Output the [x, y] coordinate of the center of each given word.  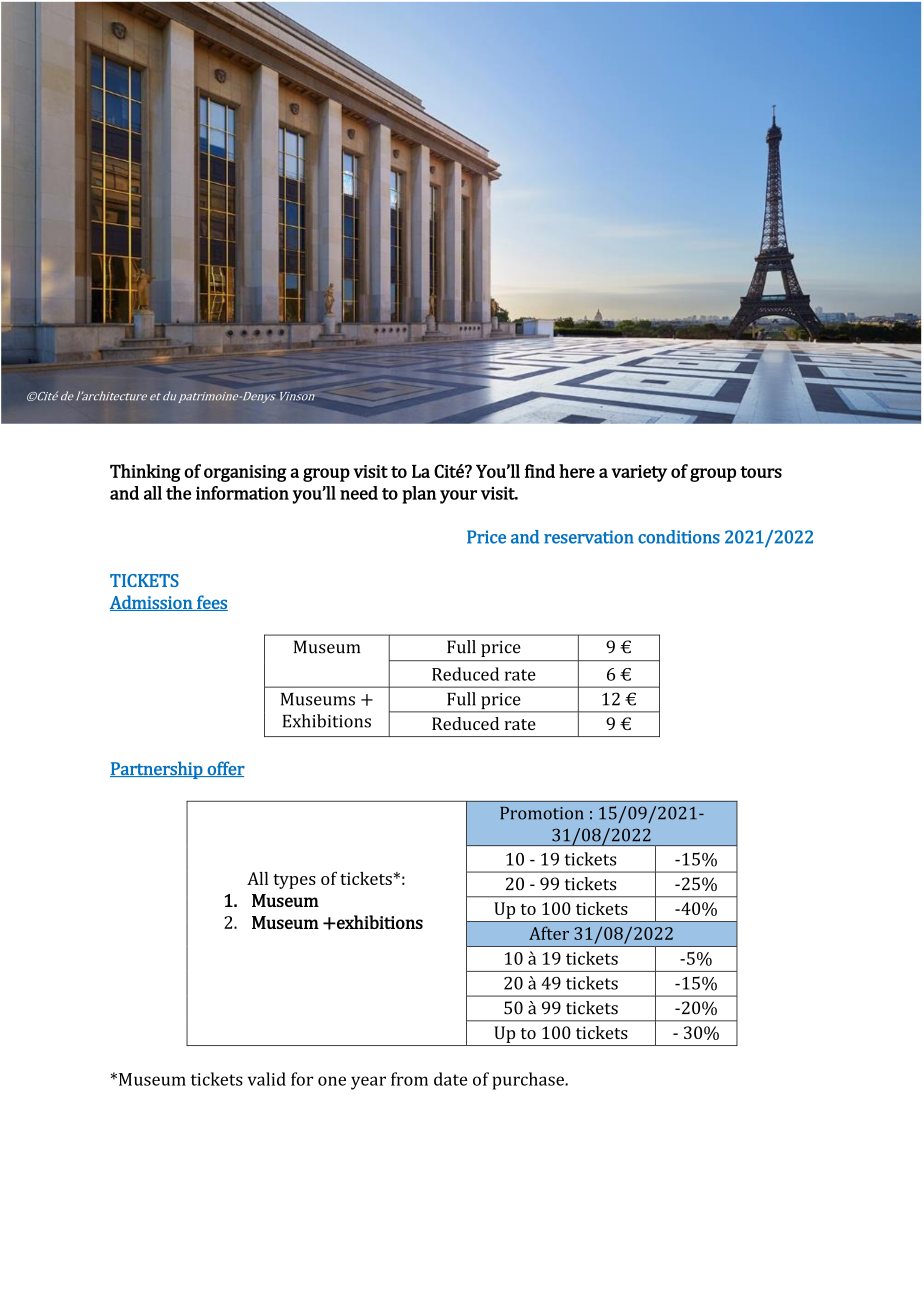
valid [267, 1079]
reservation [589, 537]
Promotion [541, 813]
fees [211, 603]
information [242, 493]
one [332, 1081]
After [549, 933]
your [458, 497]
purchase [529, 1081]
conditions [679, 537]
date [450, 1079]
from [409, 1079]
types [294, 881]
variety [639, 473]
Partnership [157, 770]
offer [225, 769]
